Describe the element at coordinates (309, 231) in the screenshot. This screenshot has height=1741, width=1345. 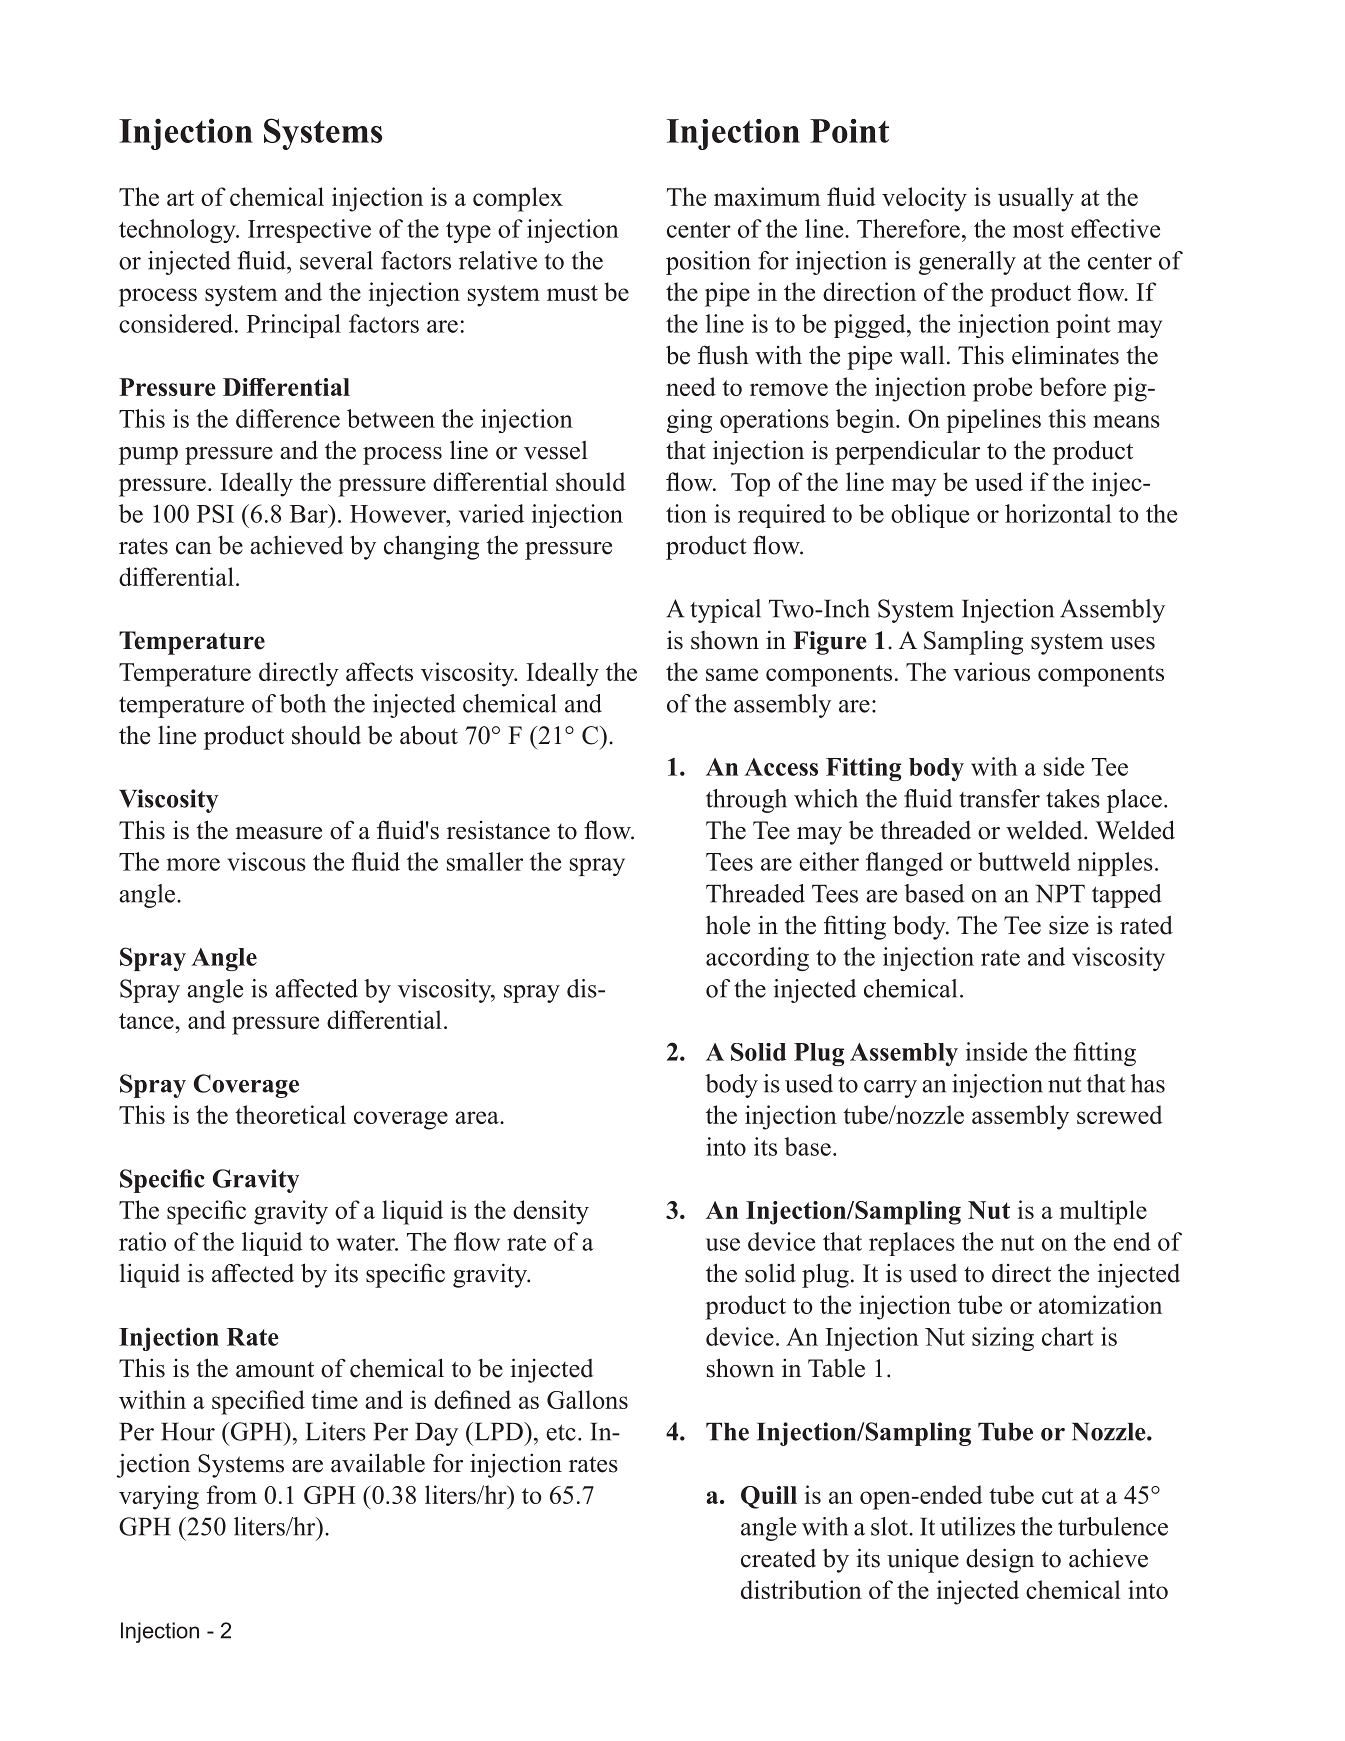
I see `Irrespective` at that location.
